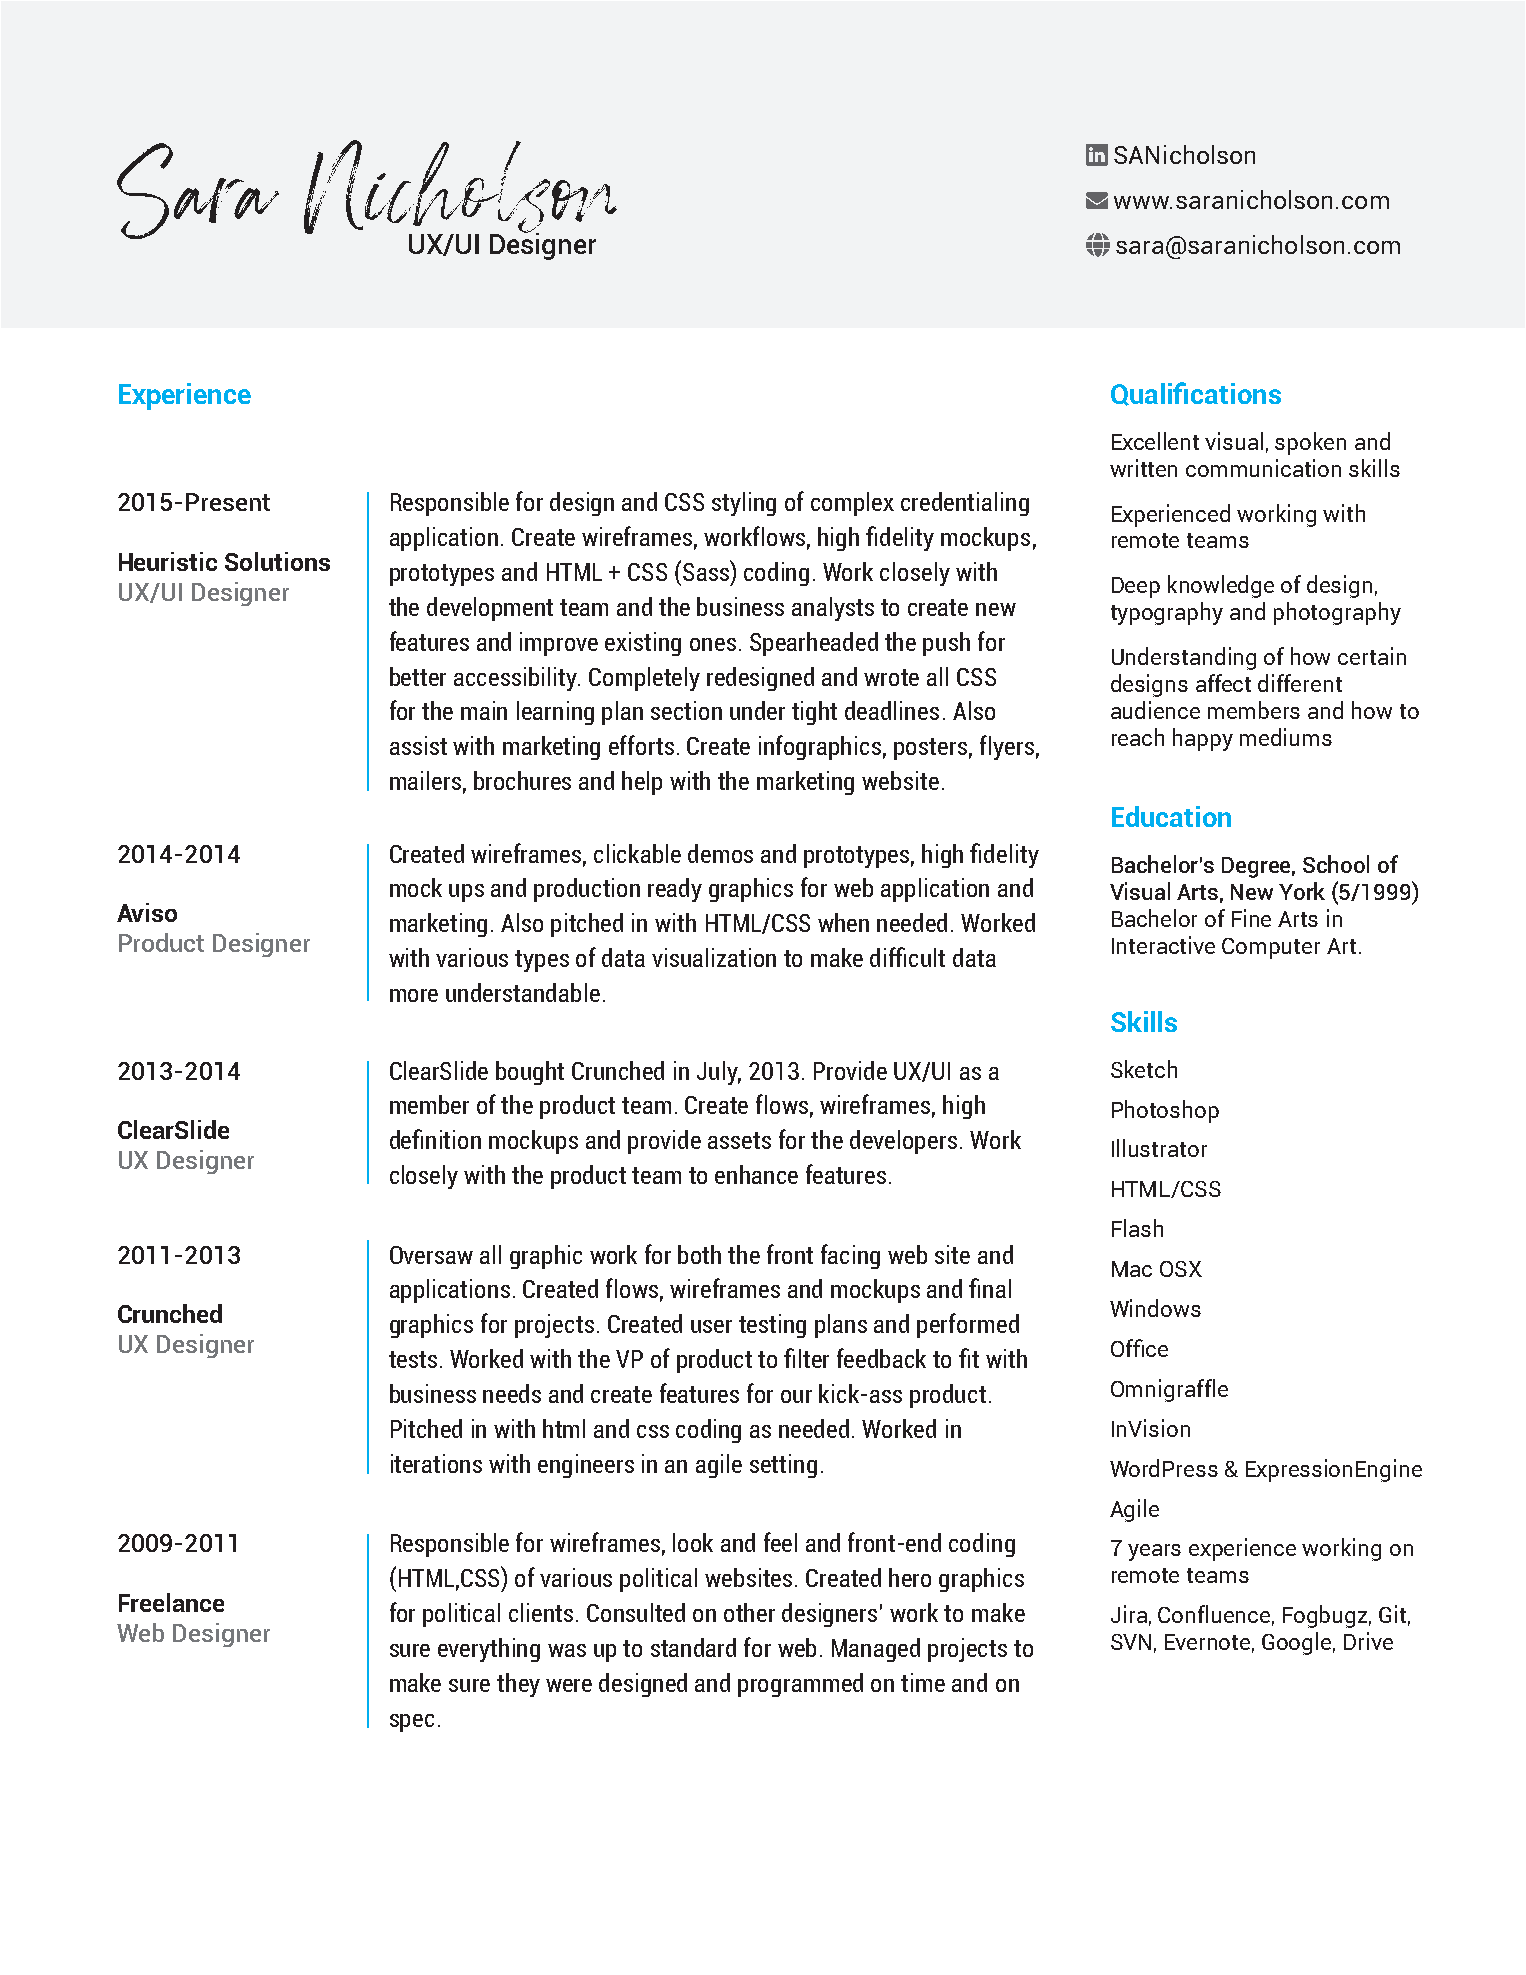 The width and height of the screenshot is (1526, 1975). What do you see at coordinates (277, 561) in the screenshot?
I see `Solutions` at bounding box center [277, 561].
